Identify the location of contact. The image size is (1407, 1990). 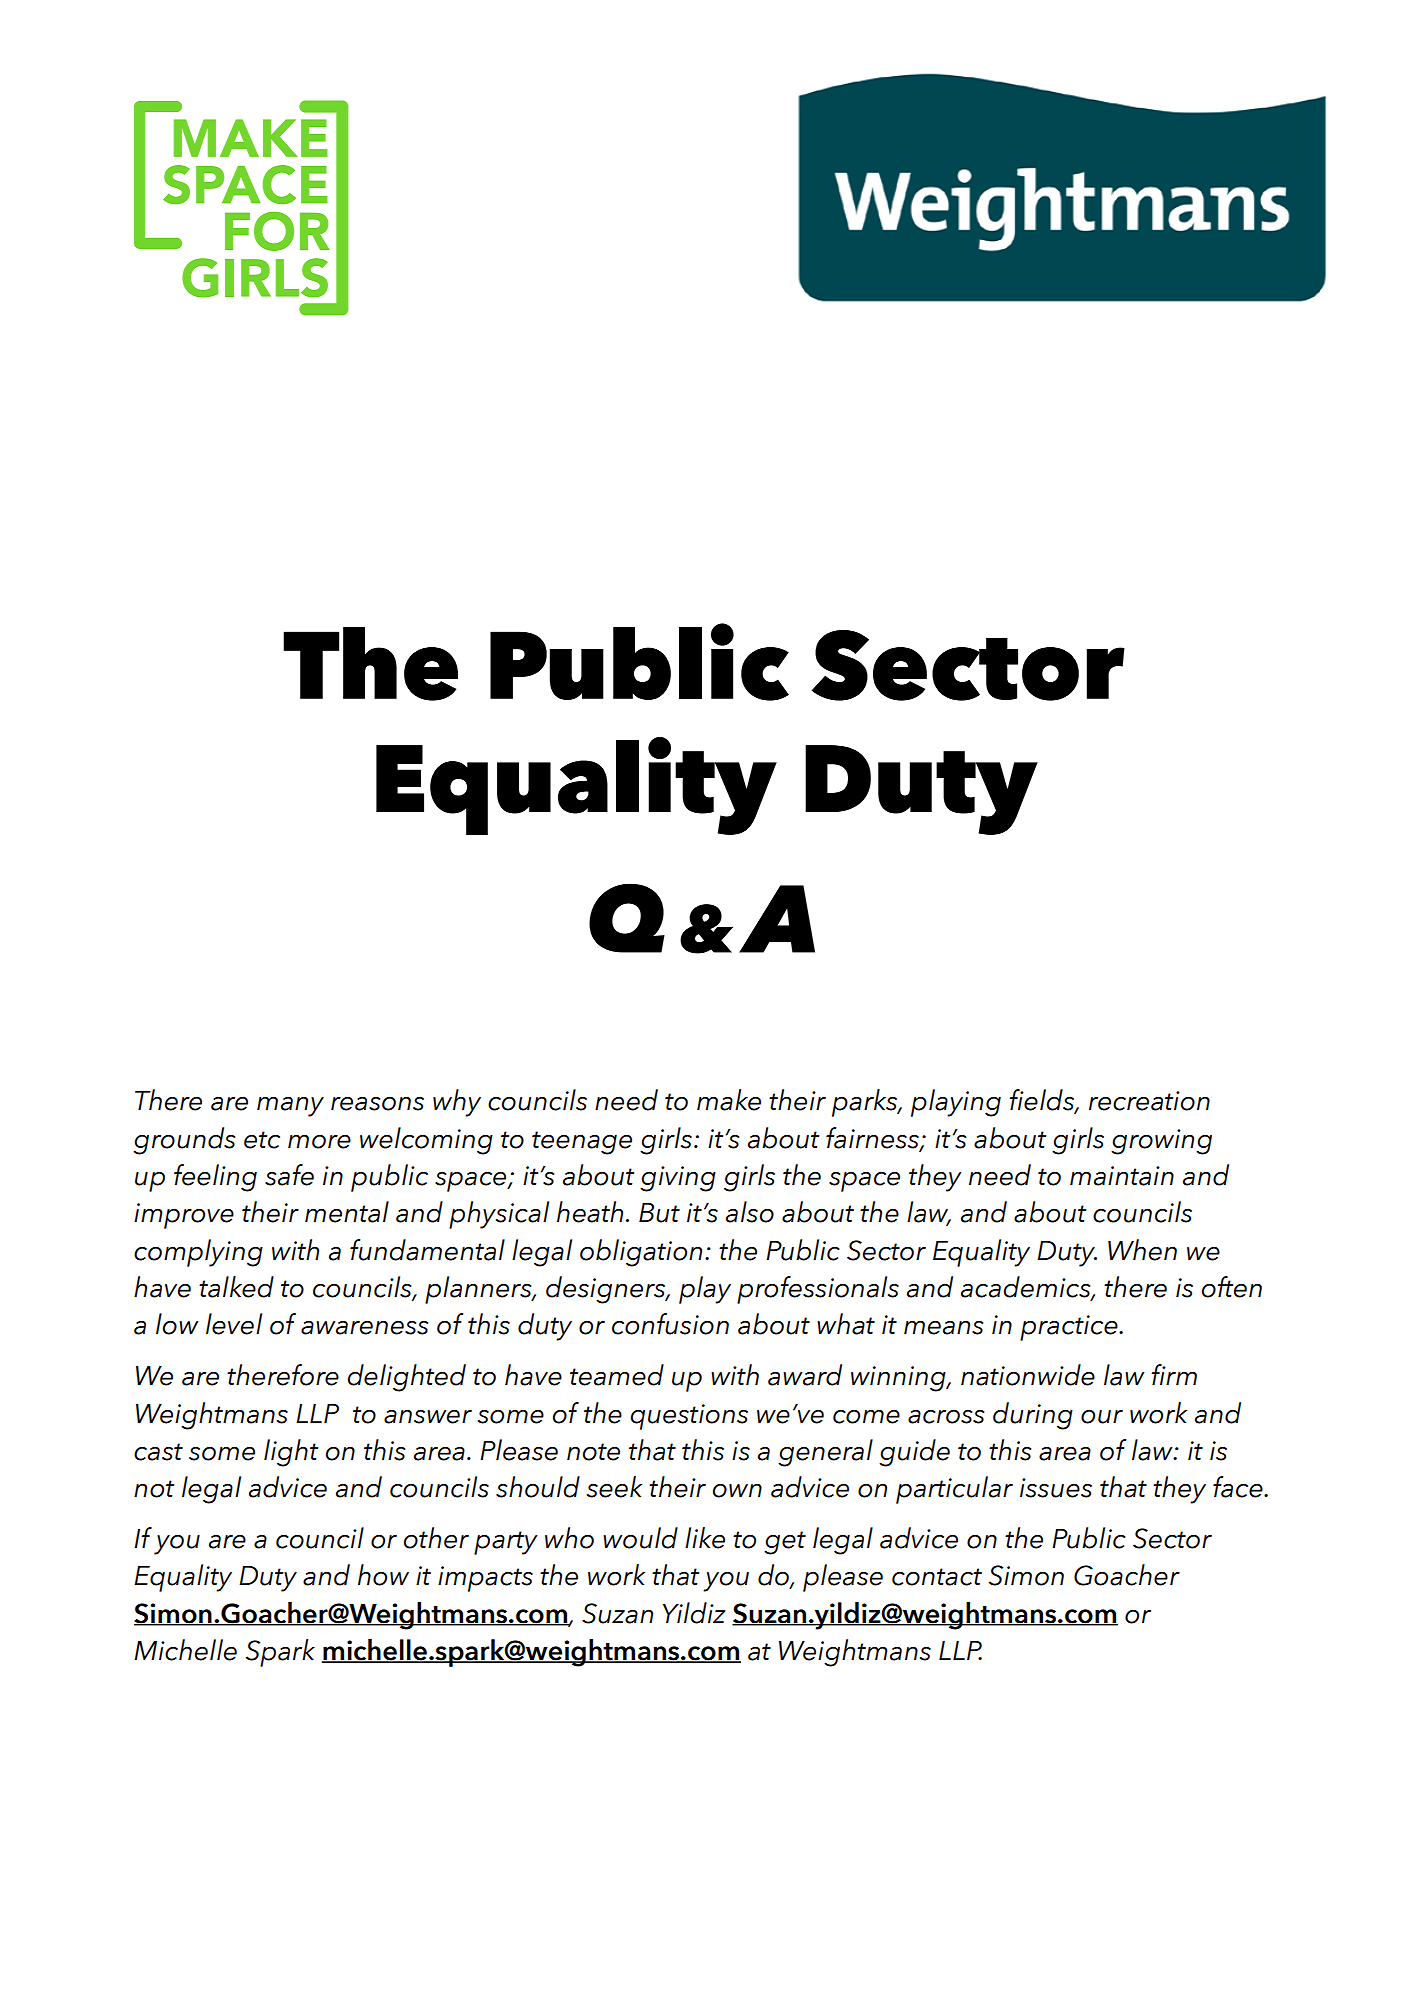
(937, 1577).
